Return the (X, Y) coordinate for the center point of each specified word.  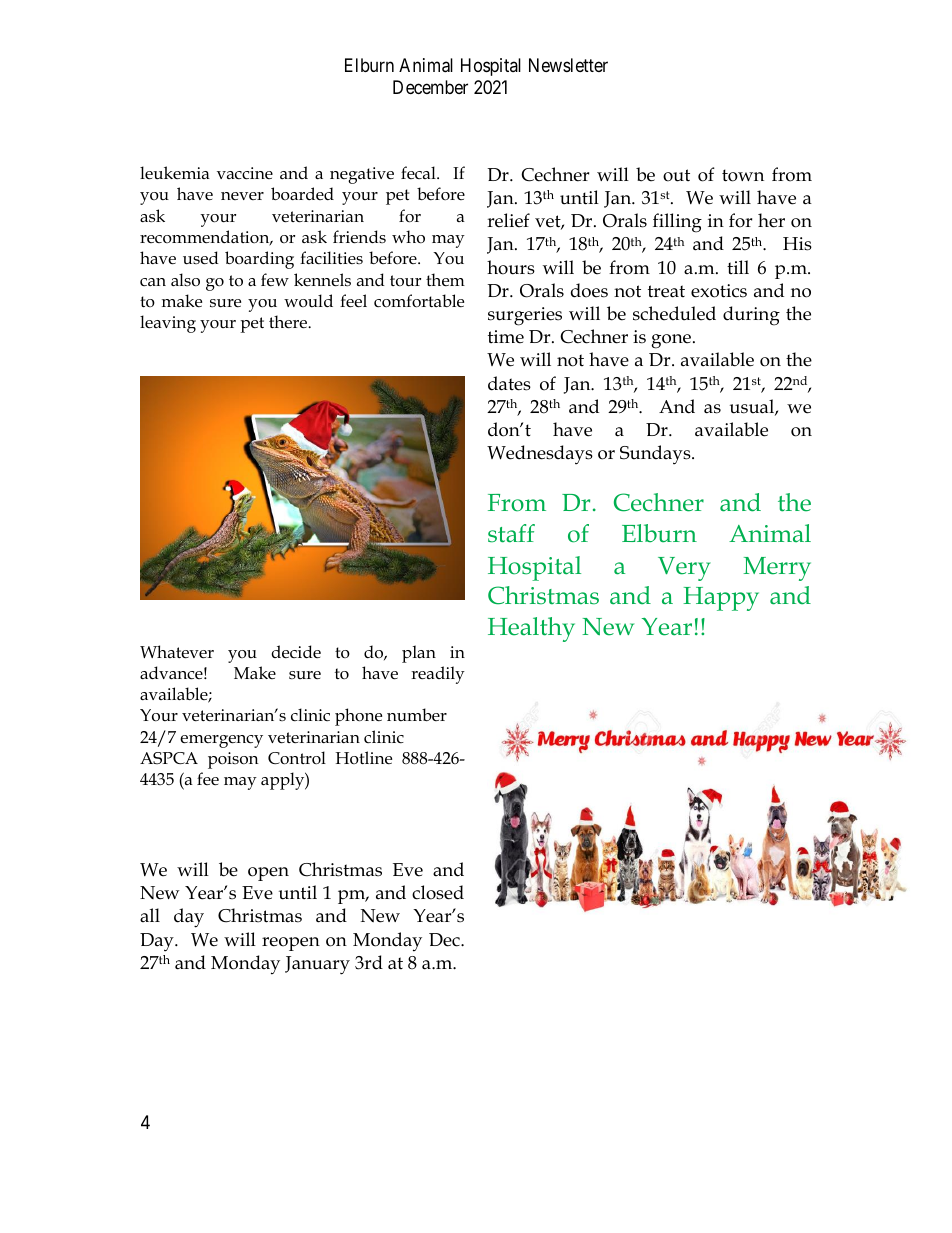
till (738, 267)
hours (511, 267)
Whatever (177, 652)
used (201, 258)
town (743, 175)
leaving (168, 324)
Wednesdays (540, 455)
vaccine (245, 173)
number (417, 714)
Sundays (656, 455)
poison (233, 760)
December (430, 87)
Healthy (531, 629)
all (150, 915)
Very (684, 569)
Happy (721, 599)
